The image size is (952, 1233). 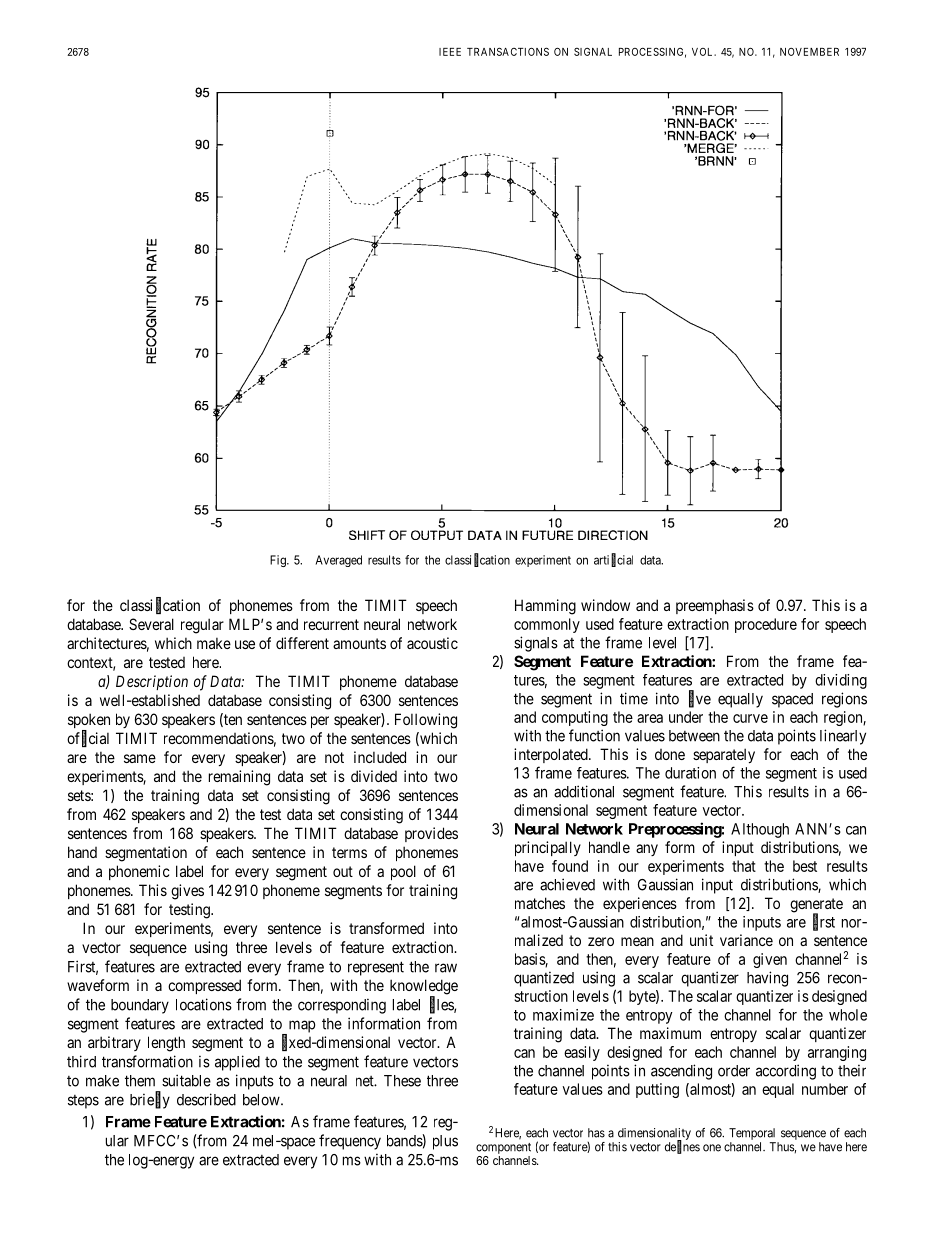 I want to click on plus, so click(x=445, y=1142).
